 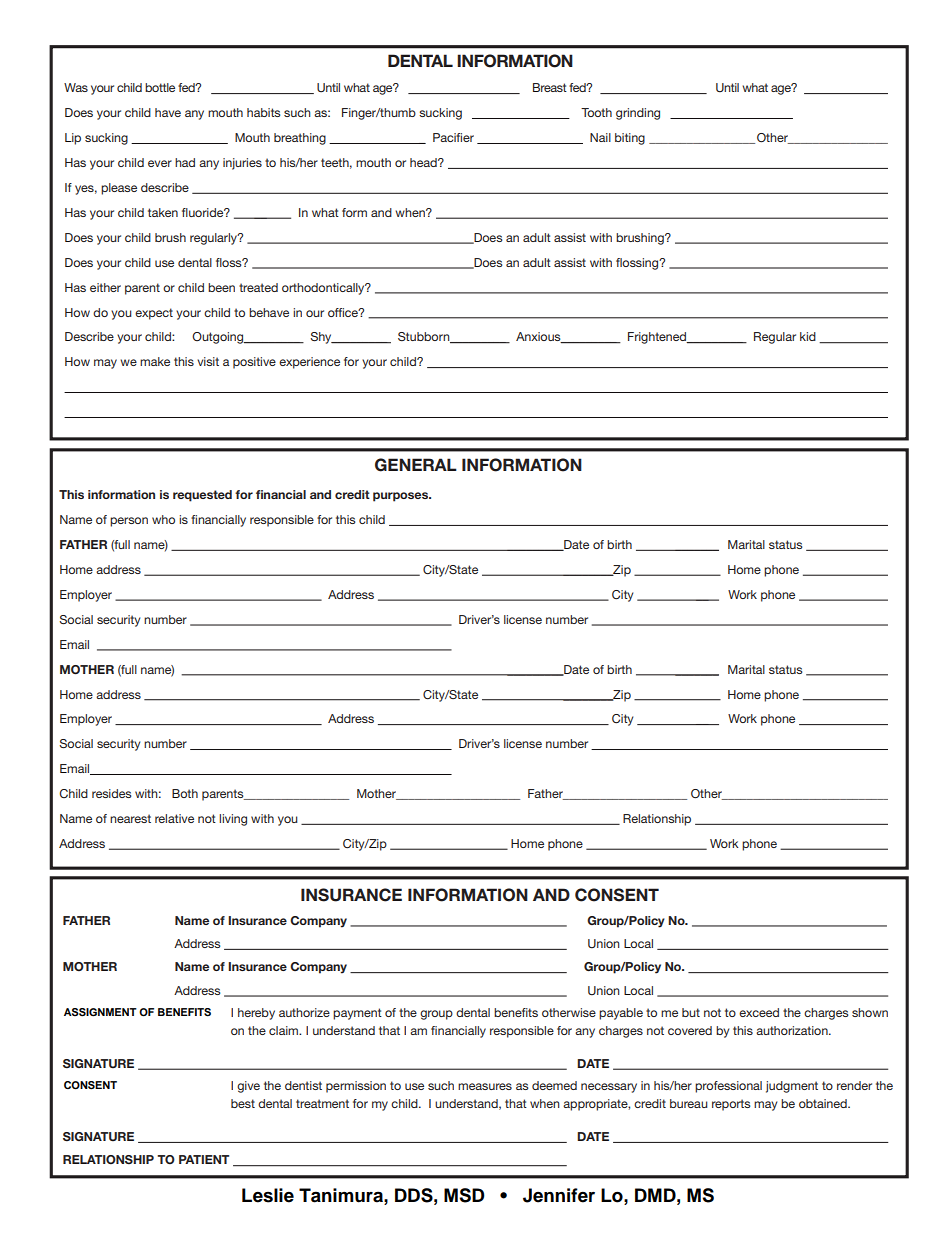 I want to click on grinding, so click(x=638, y=114).
